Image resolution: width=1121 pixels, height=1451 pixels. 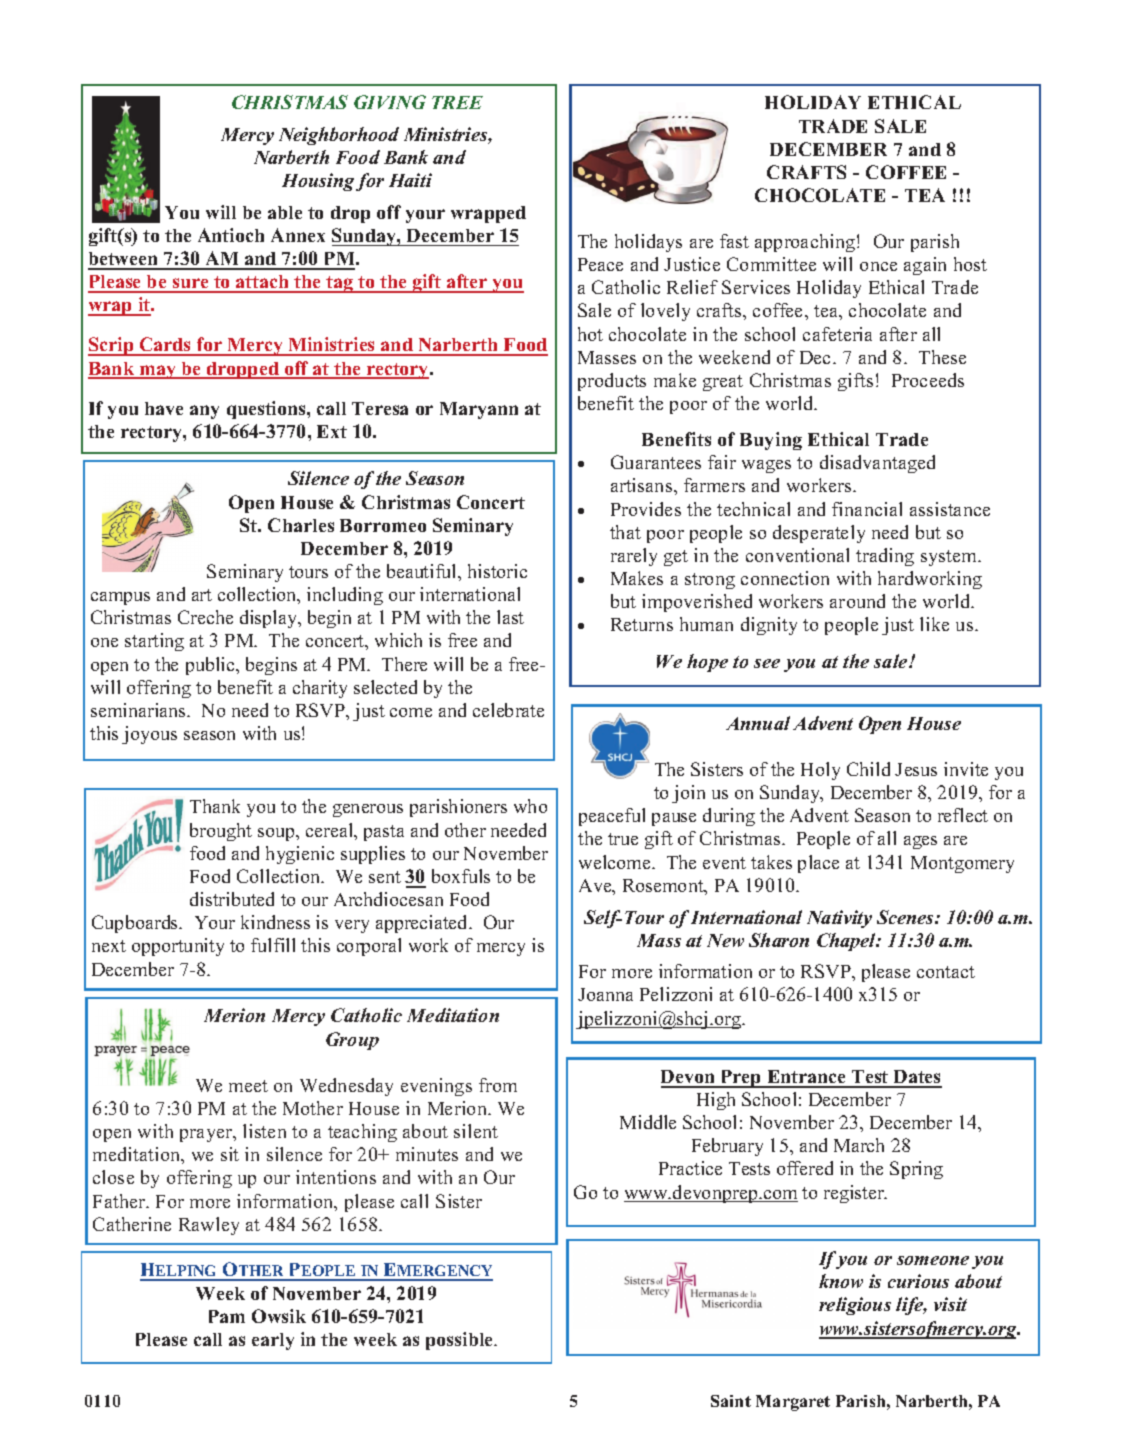 I want to click on joyous, so click(x=149, y=735).
